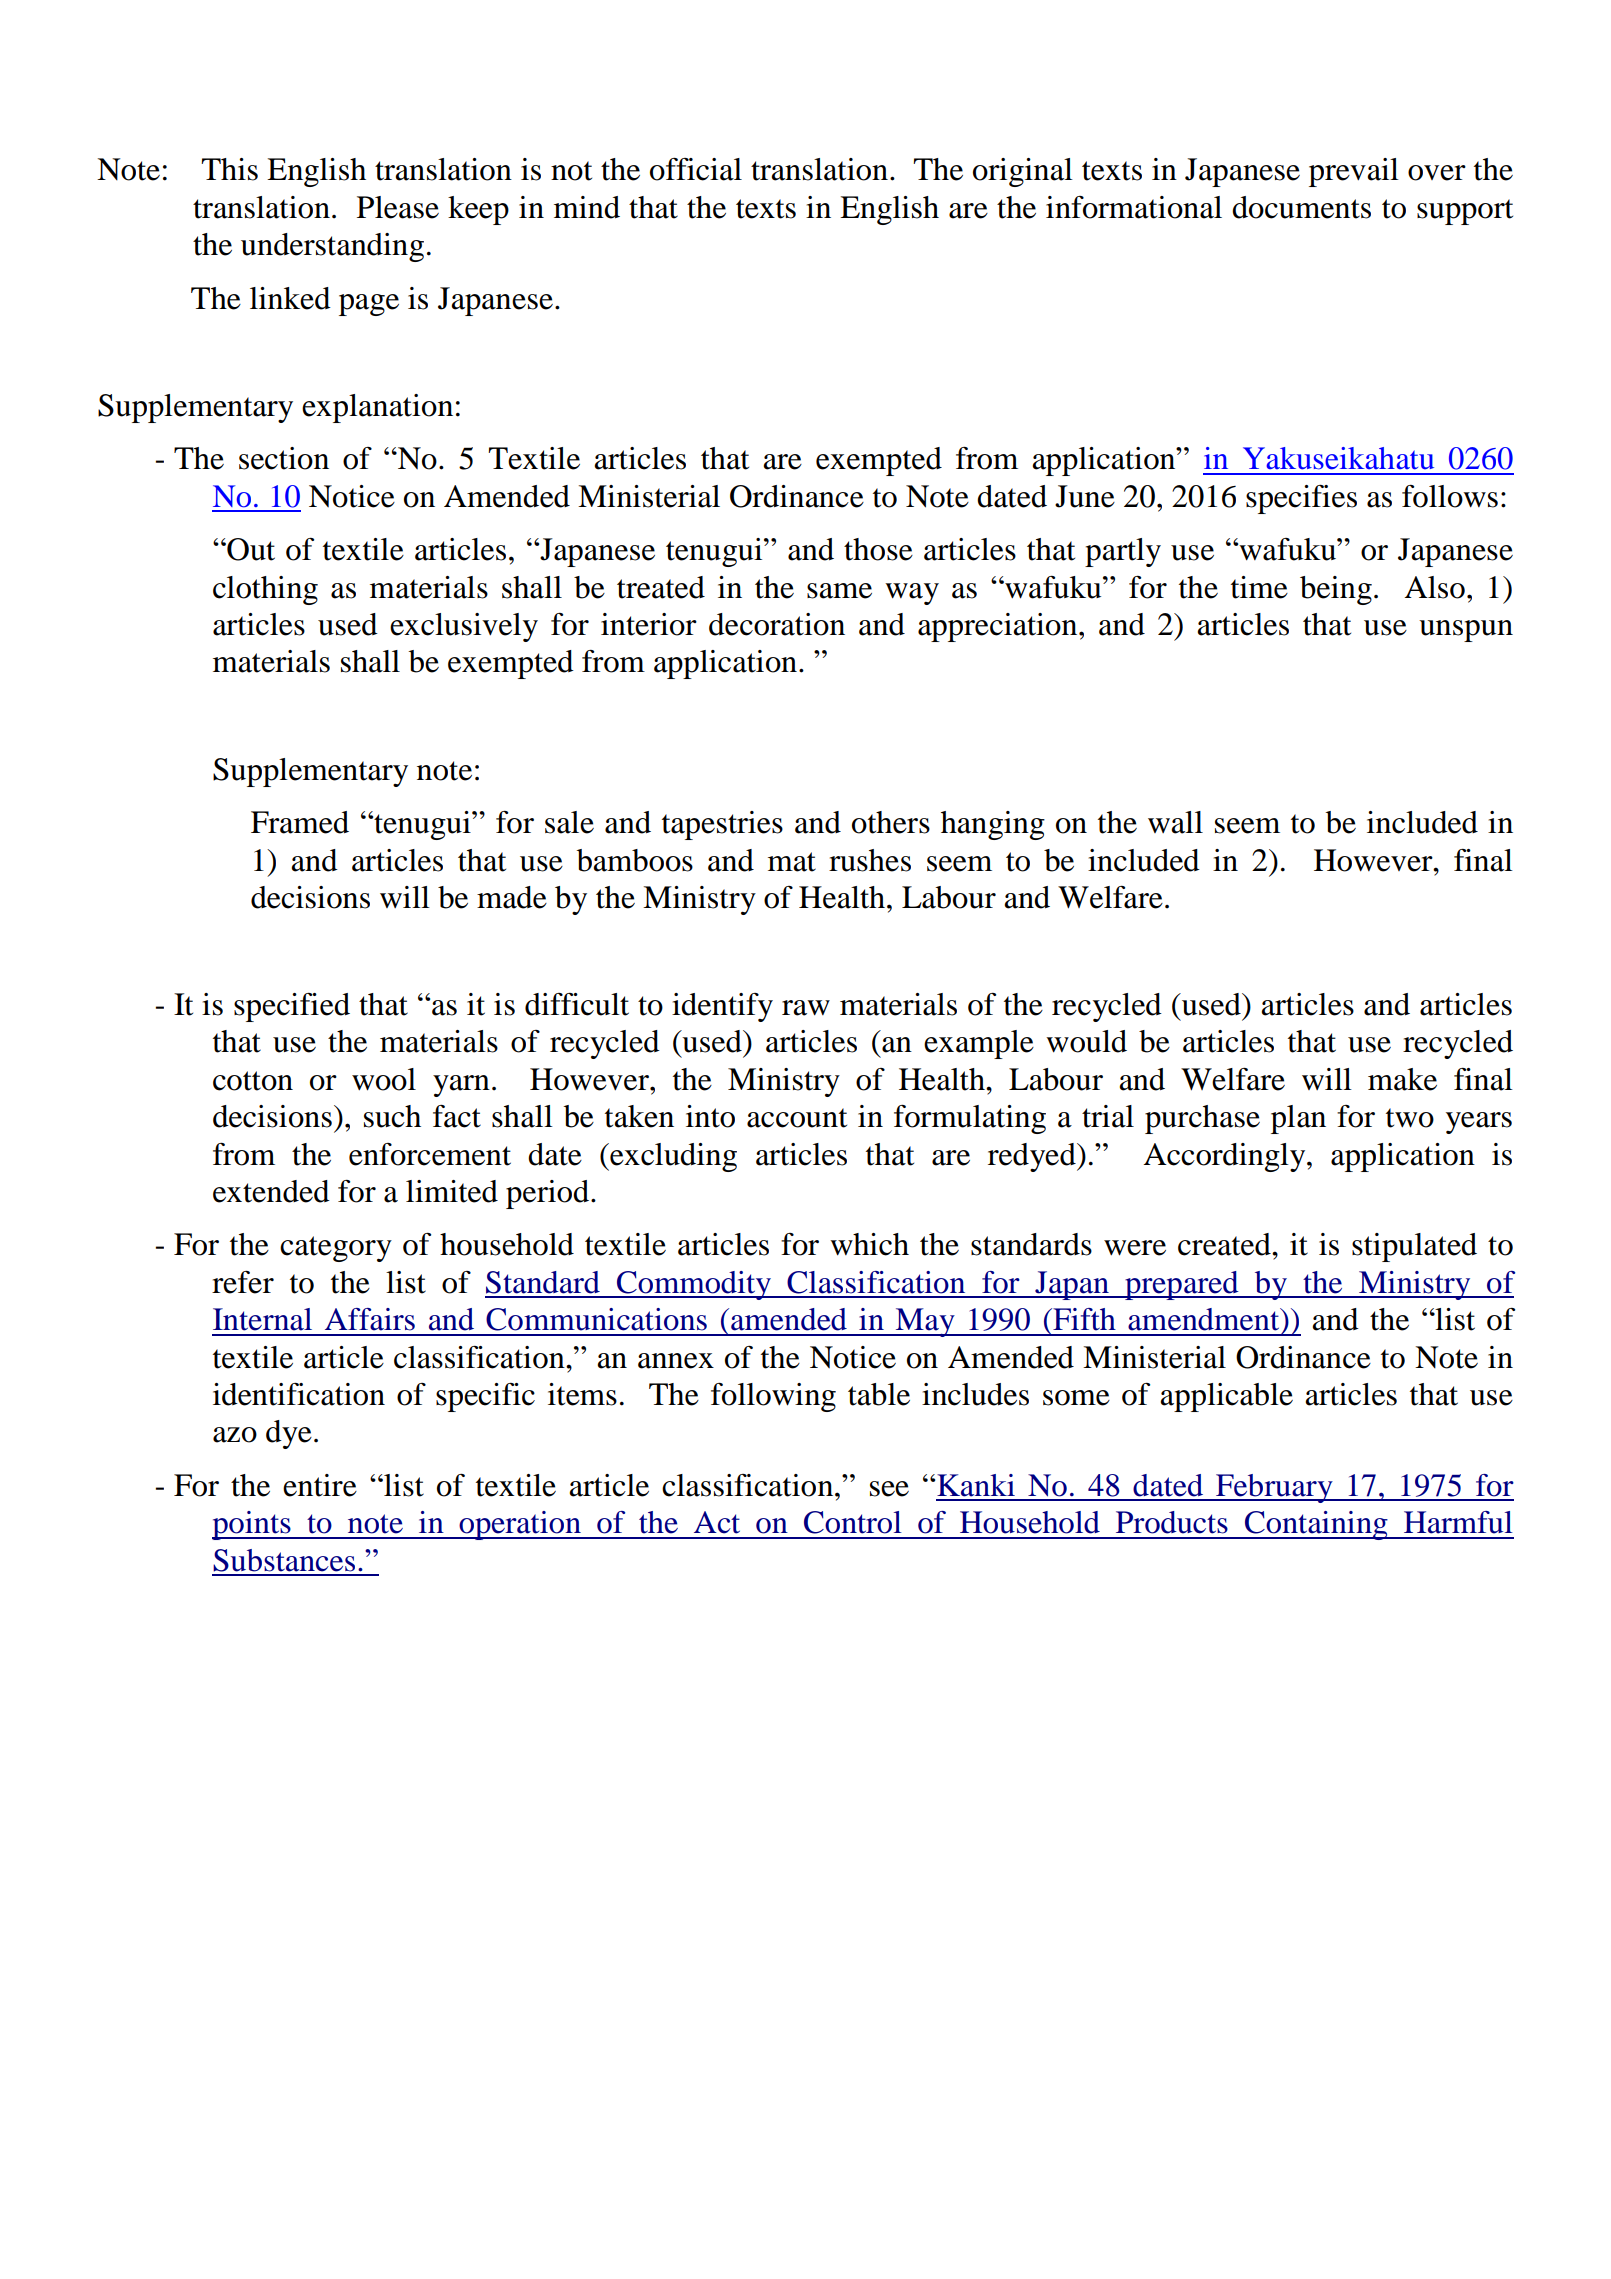 This screenshot has width=1611, height=2279. I want to click on Please, so click(398, 207).
